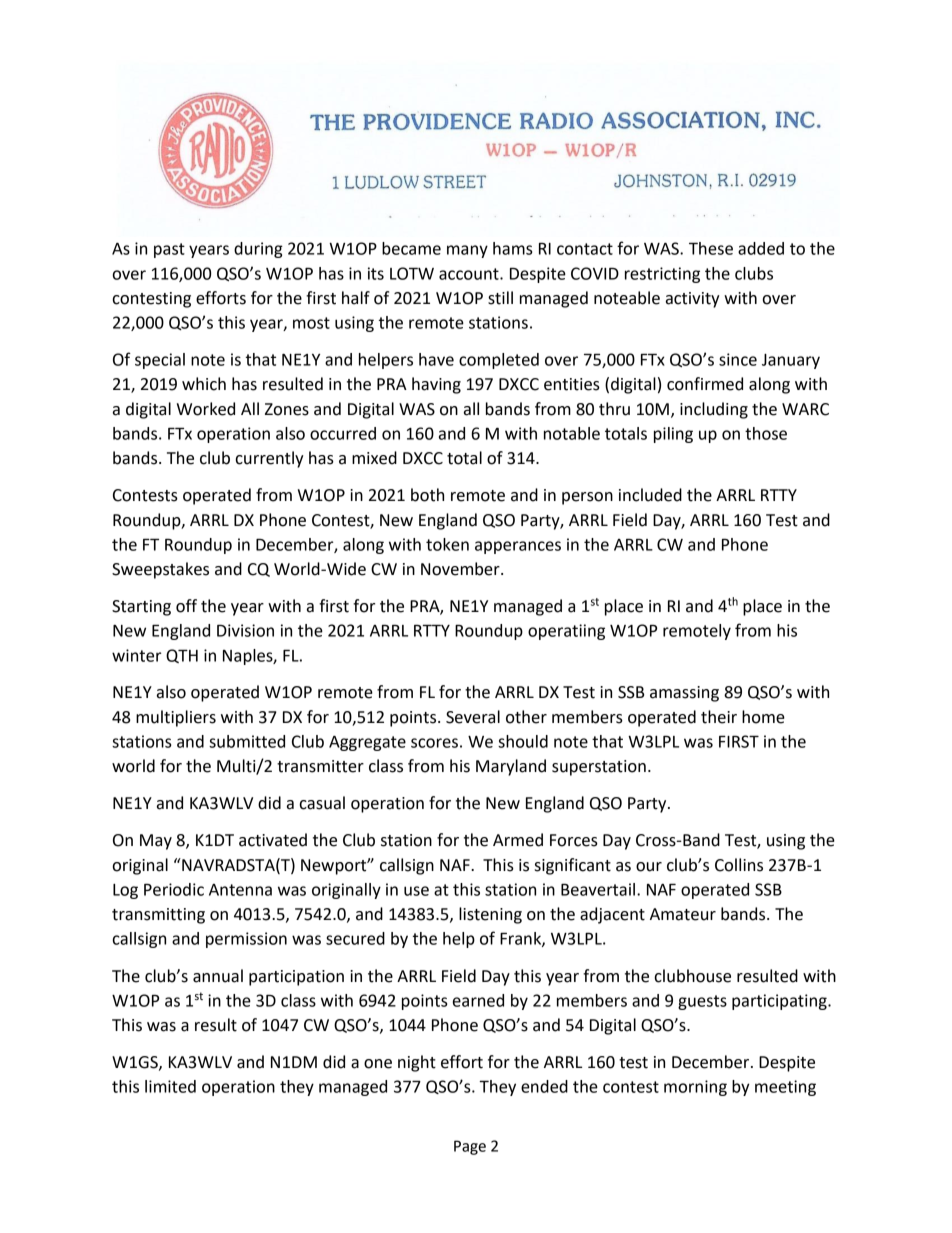 This document has width=952, height=1233. I want to click on currently, so click(269, 459).
